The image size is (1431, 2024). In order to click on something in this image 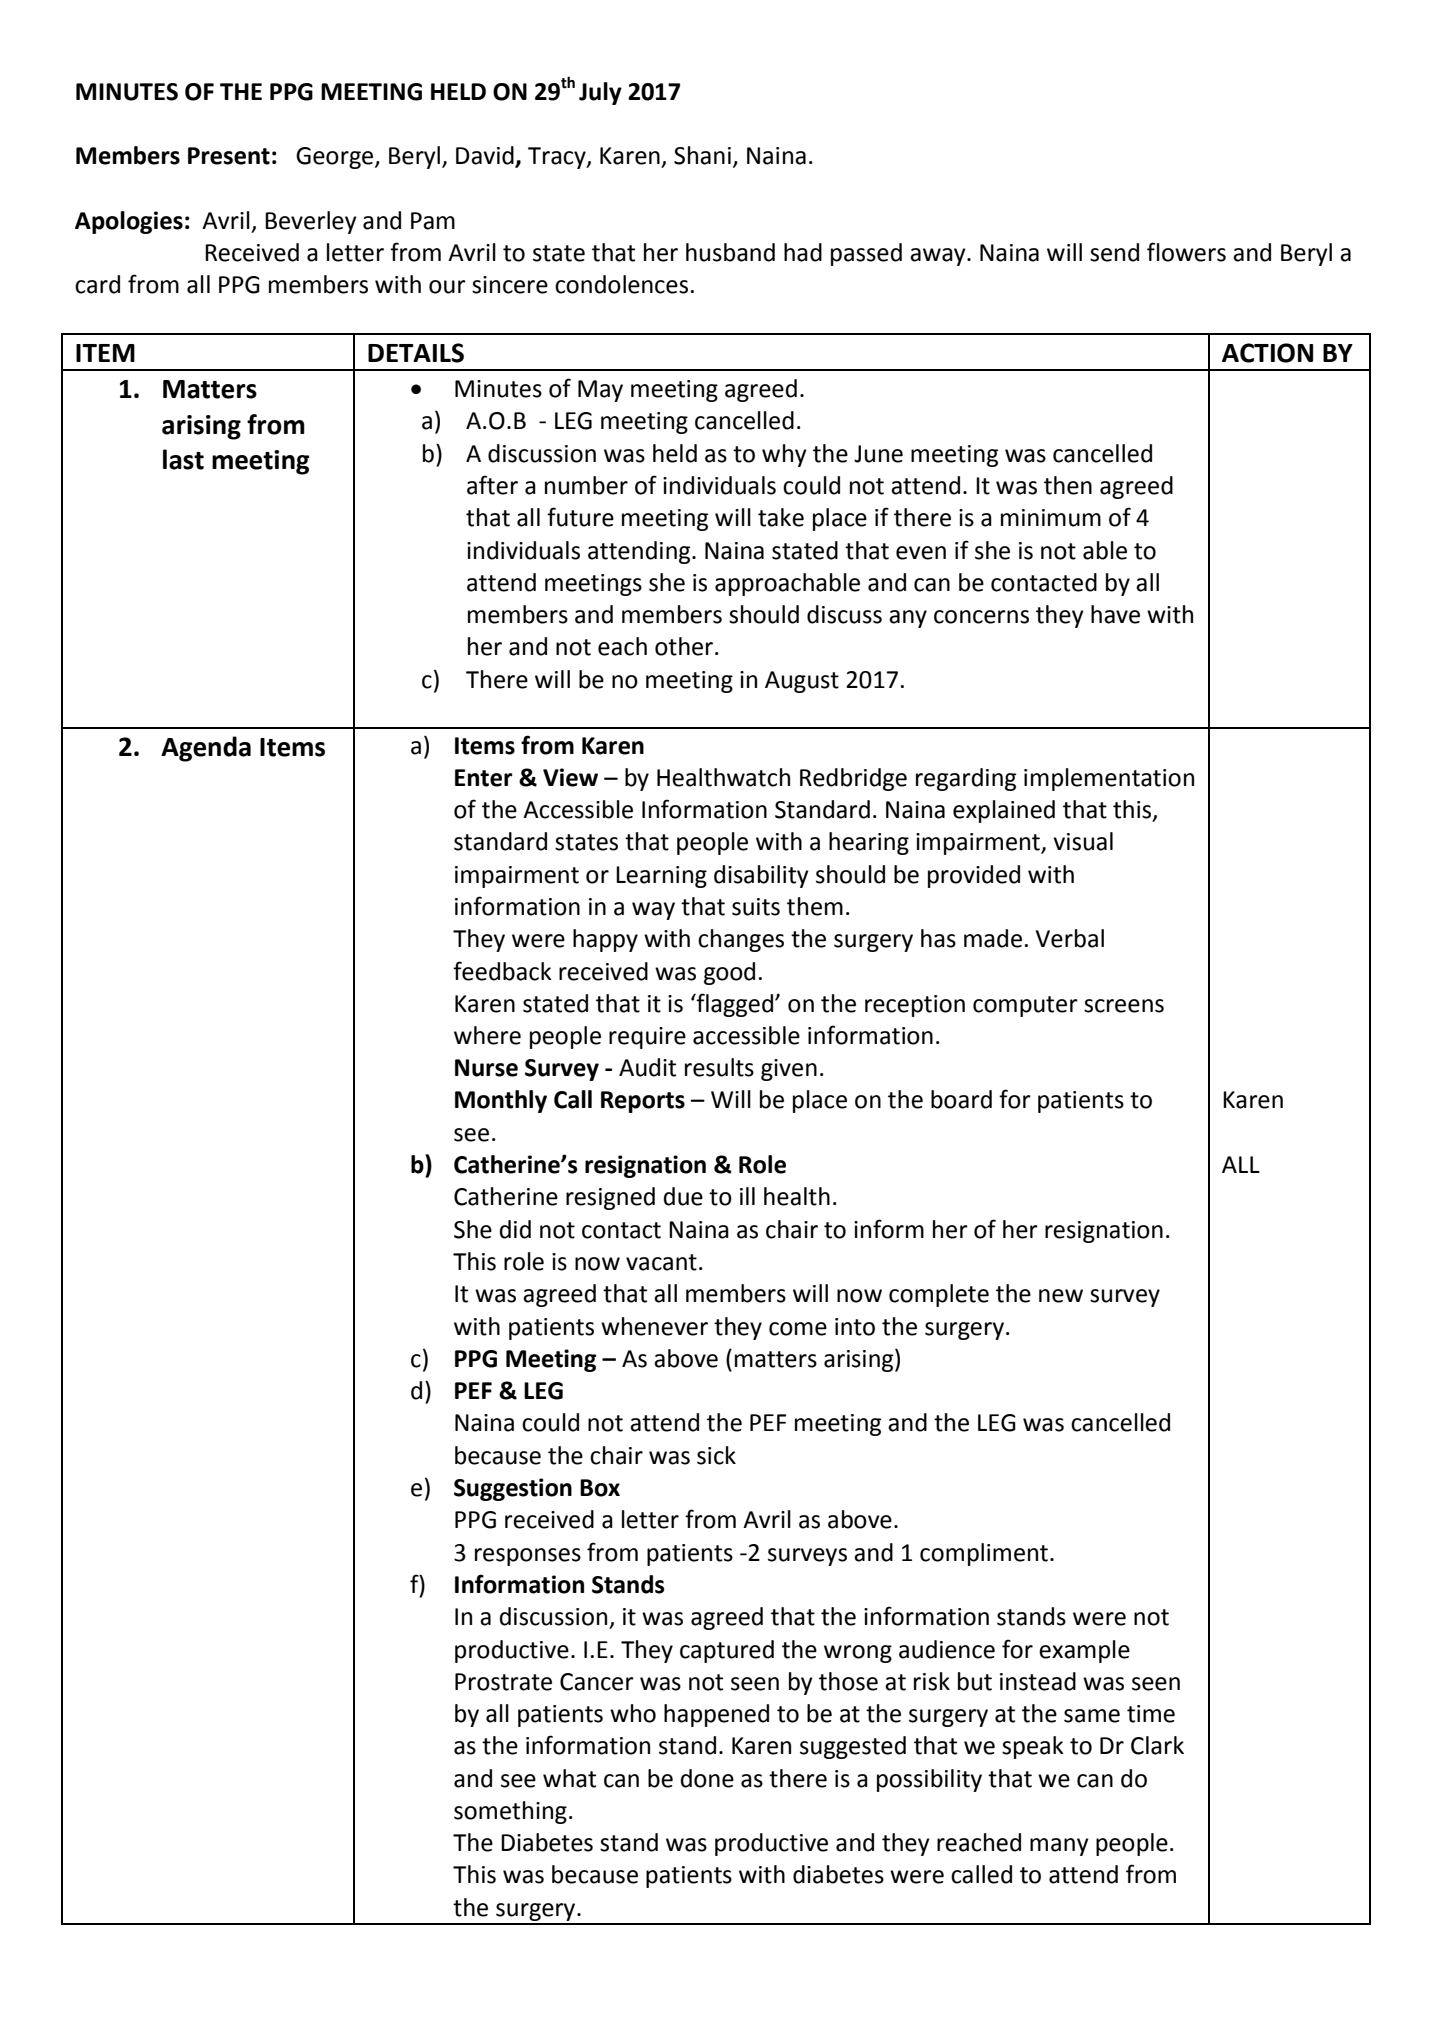, I will do `click(510, 1812)`.
